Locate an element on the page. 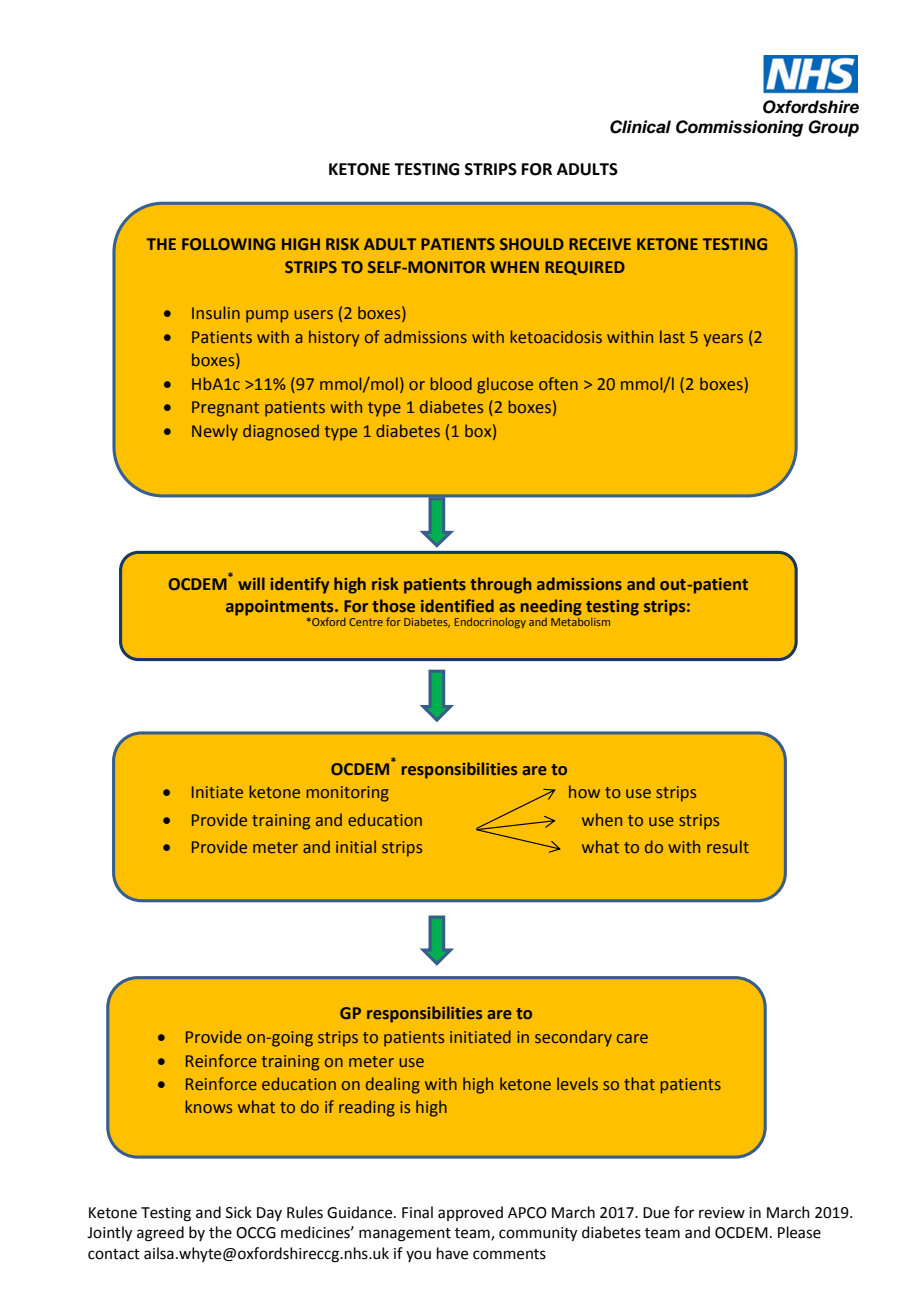 The image size is (924, 1308). result is located at coordinates (728, 846).
